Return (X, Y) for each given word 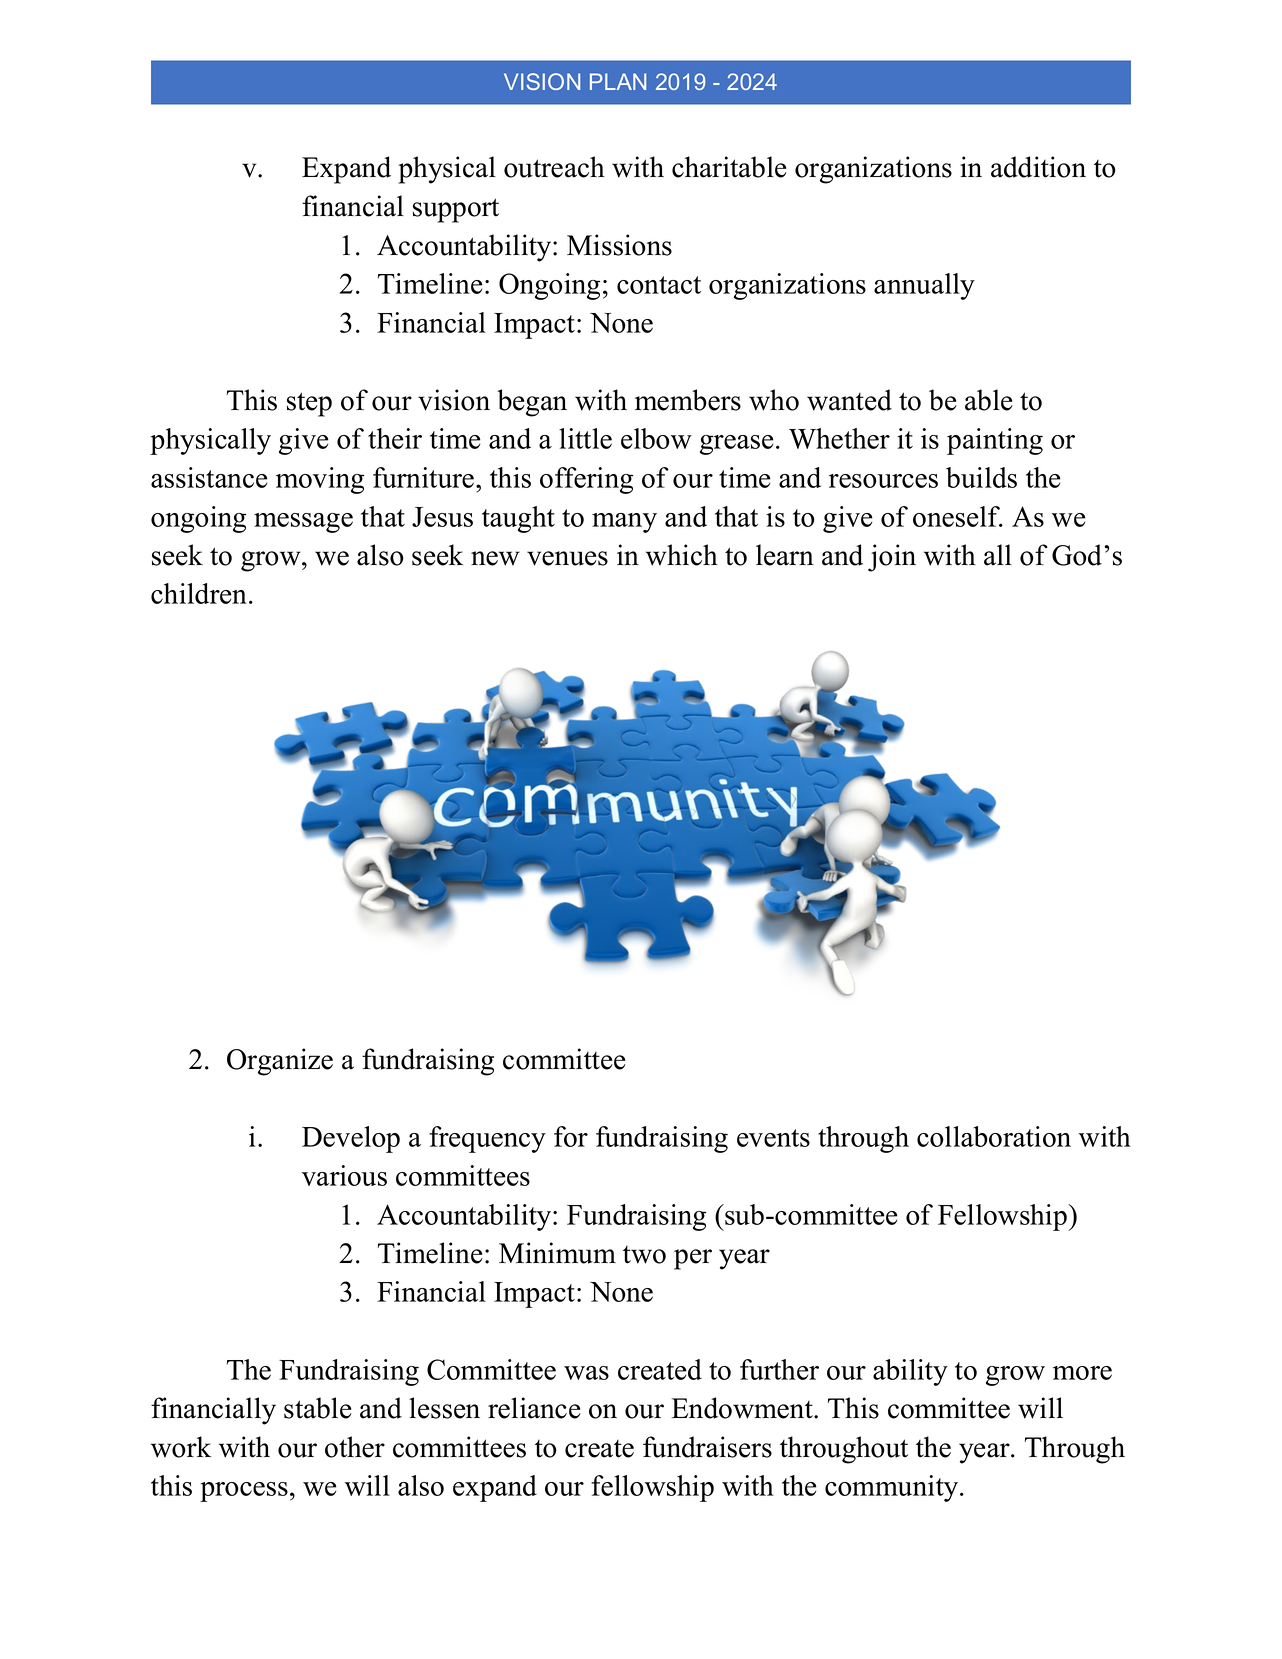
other (355, 1447)
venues (567, 558)
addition (1038, 167)
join (892, 558)
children (199, 593)
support (456, 210)
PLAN (618, 81)
